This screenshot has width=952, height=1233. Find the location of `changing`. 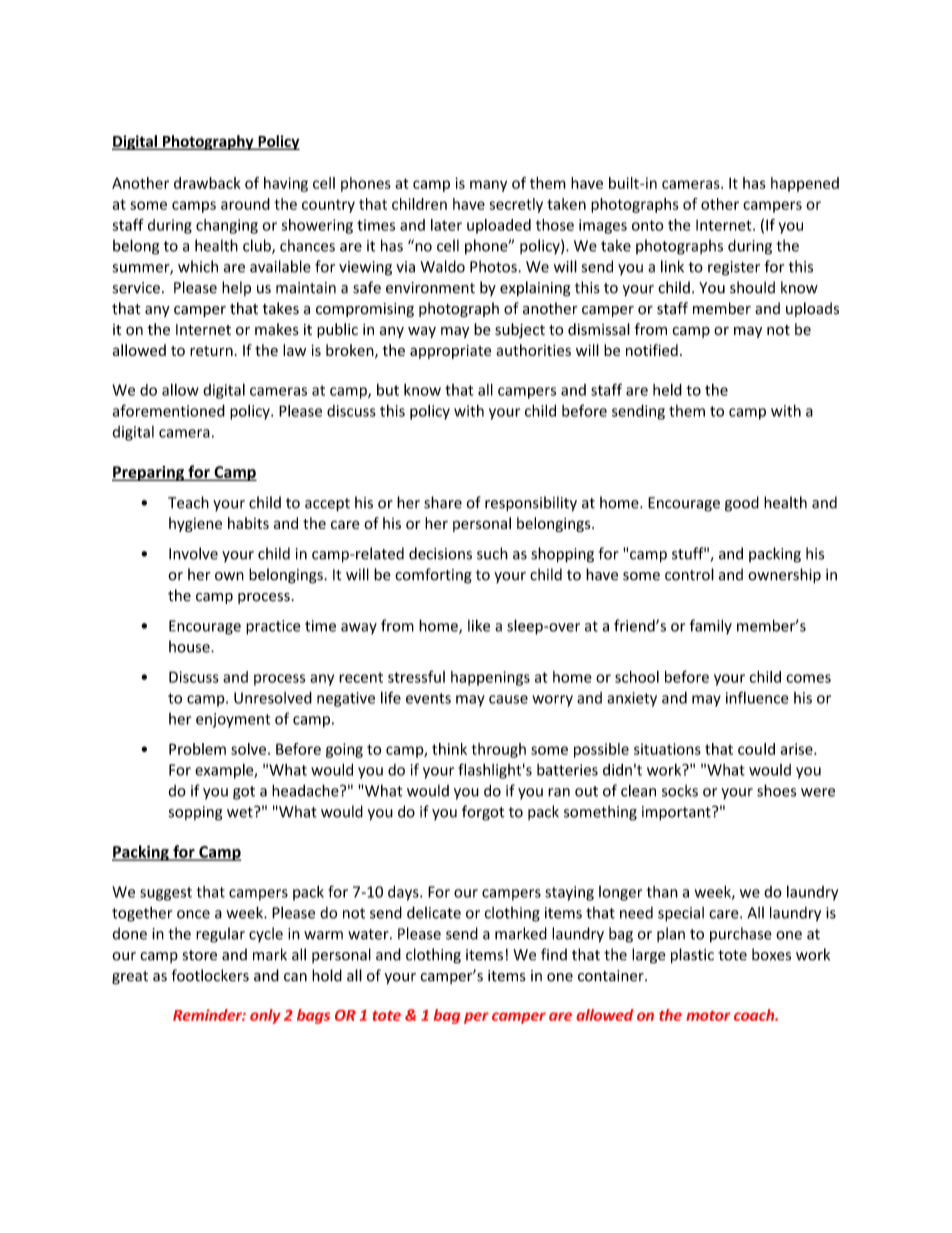

changing is located at coordinates (227, 226).
